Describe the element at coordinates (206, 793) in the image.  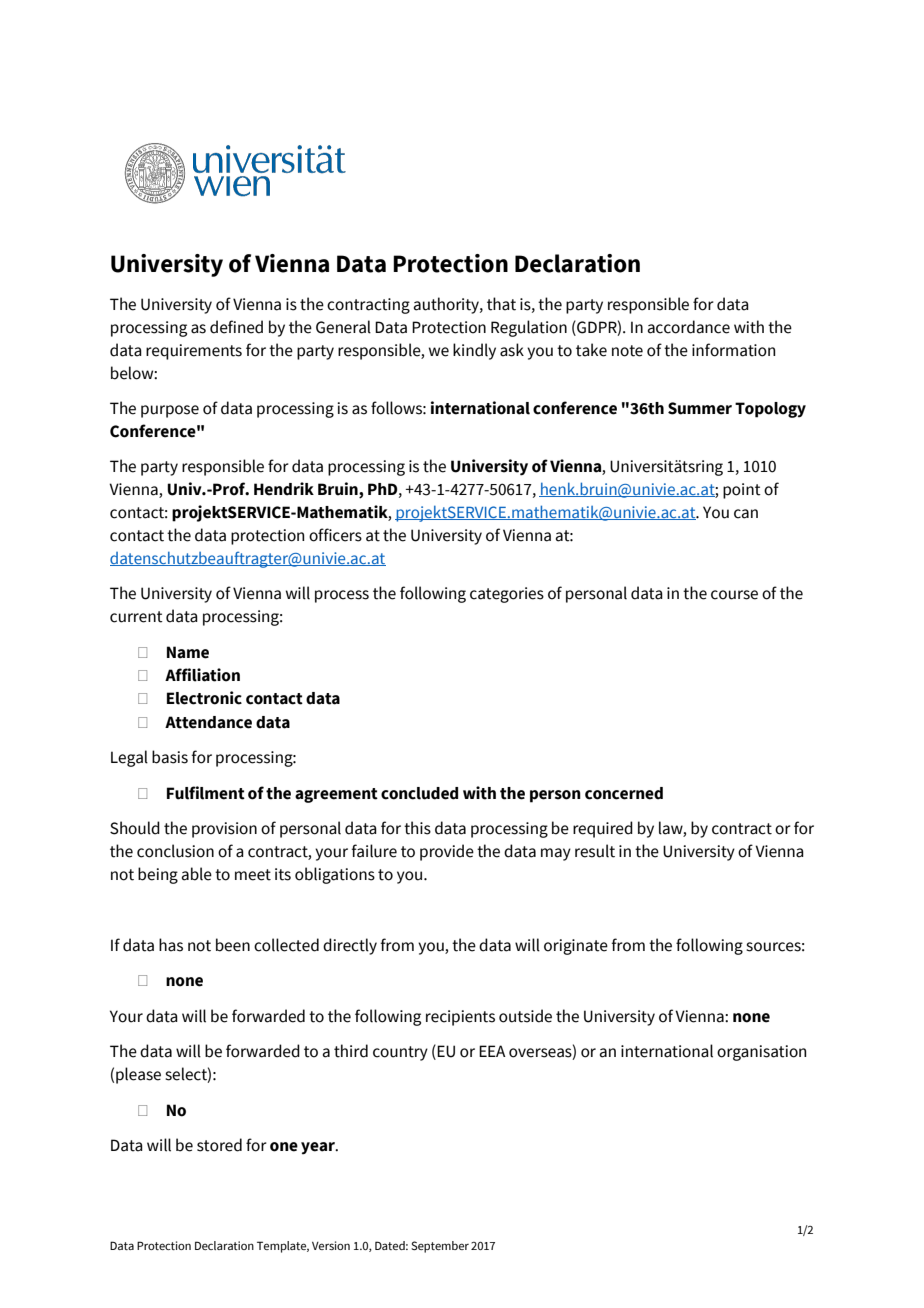
I see `Fulfilment` at that location.
